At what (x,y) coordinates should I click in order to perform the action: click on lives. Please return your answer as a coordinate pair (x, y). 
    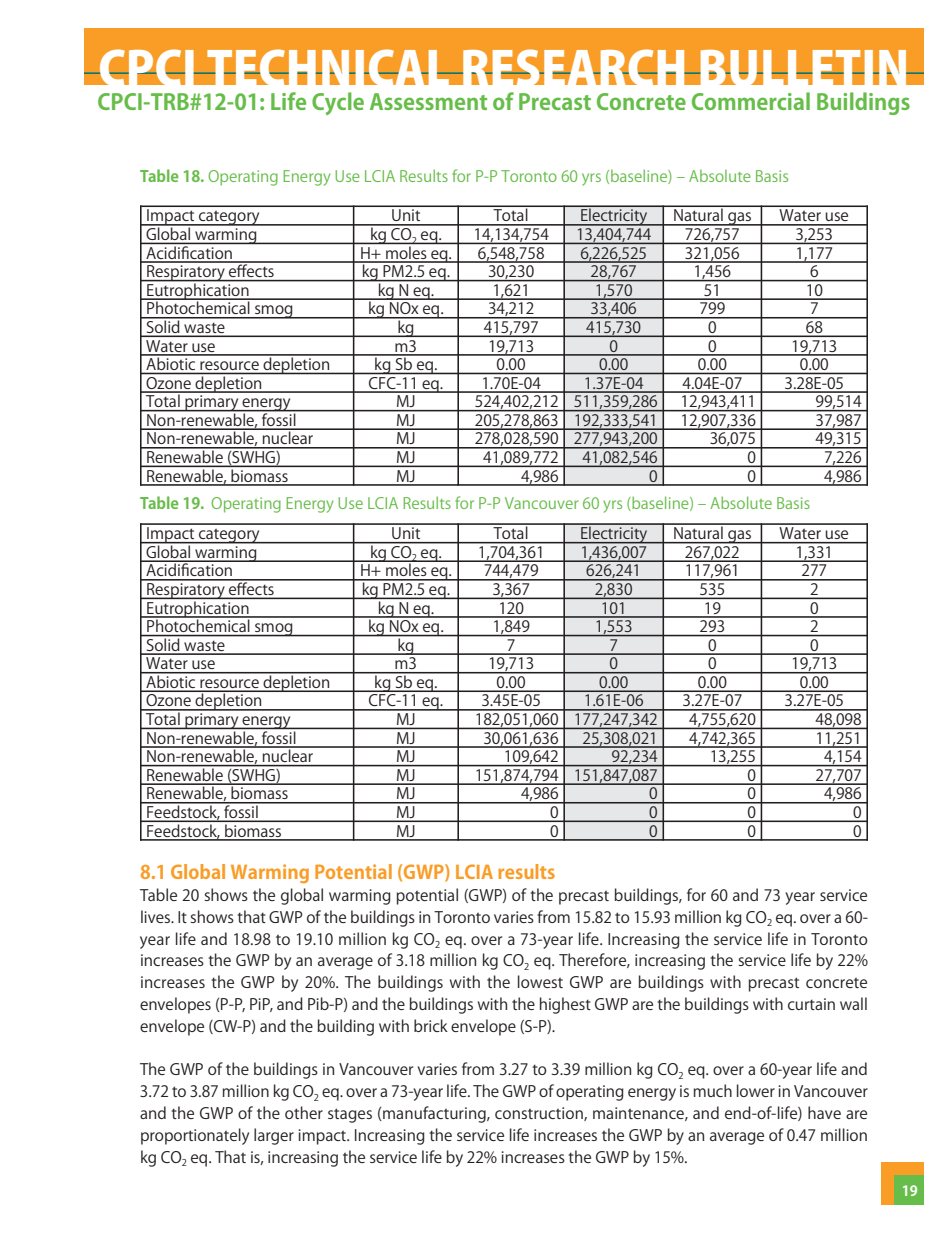
    Looking at the image, I should click on (156, 916).
